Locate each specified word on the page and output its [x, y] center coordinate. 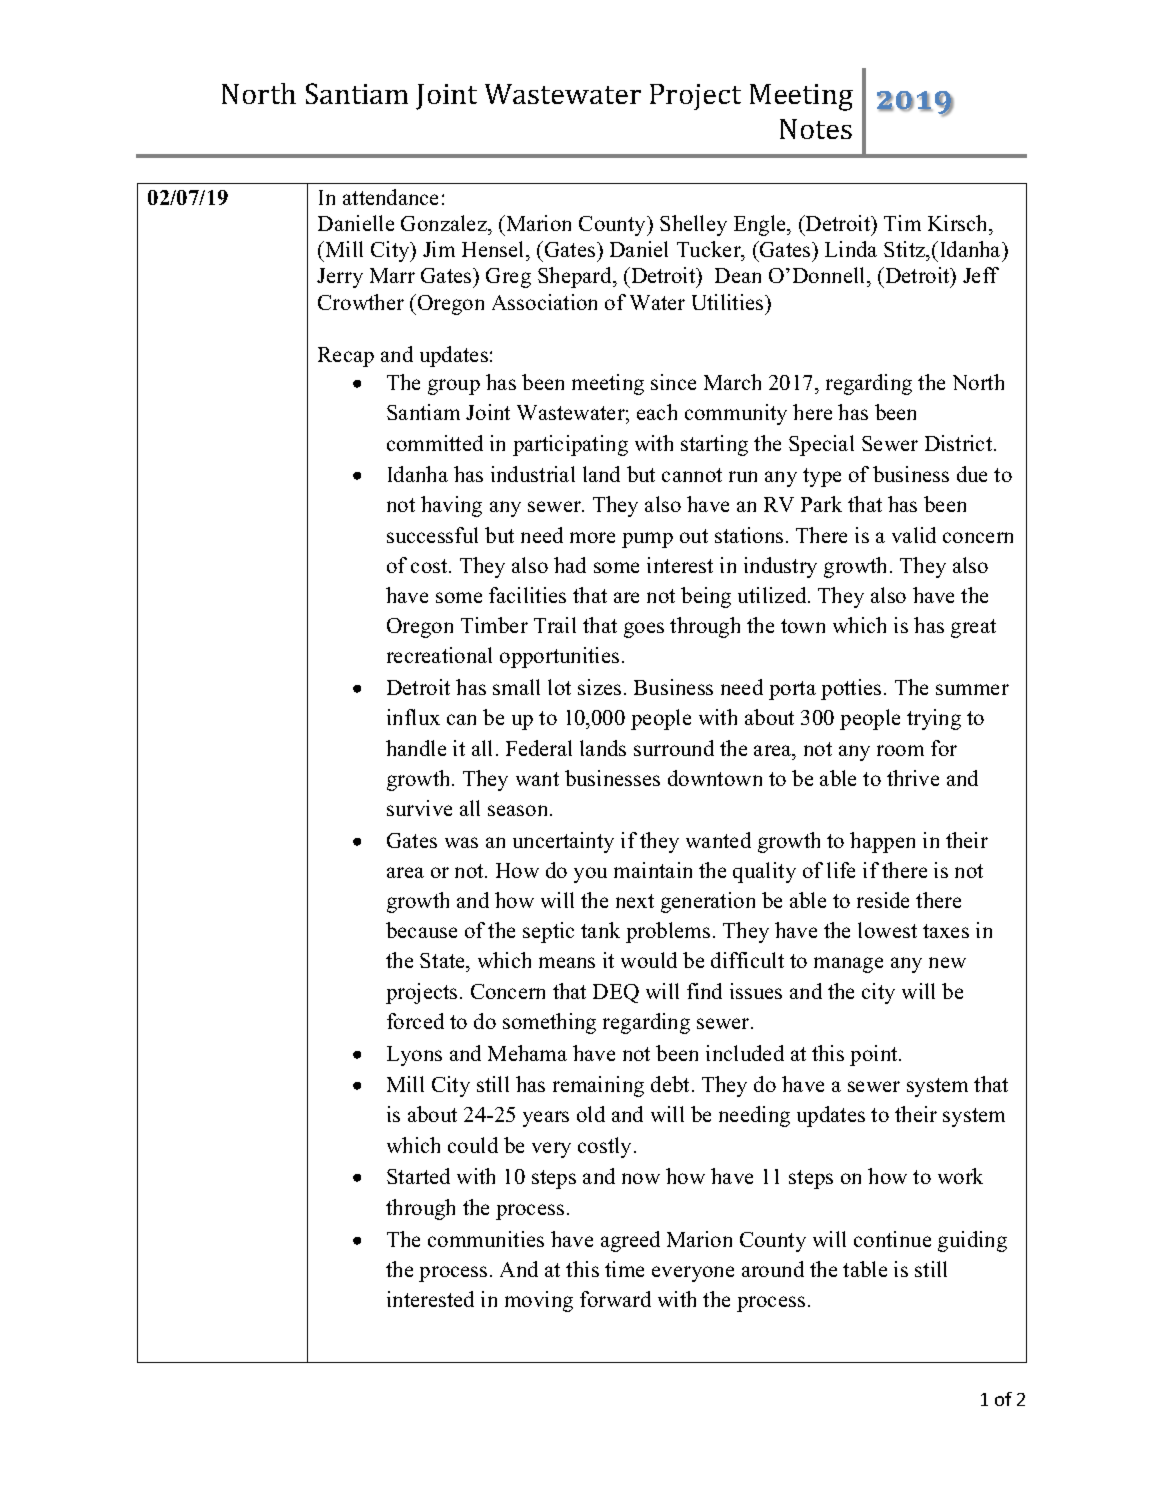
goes [644, 630]
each [657, 412]
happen [882, 842]
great [973, 628]
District [960, 443]
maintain [653, 870]
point [875, 1055]
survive [419, 808]
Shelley [693, 225]
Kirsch [959, 223]
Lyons [414, 1056]
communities [486, 1239]
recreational [439, 655]
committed [435, 443]
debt [672, 1084]
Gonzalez [445, 223]
